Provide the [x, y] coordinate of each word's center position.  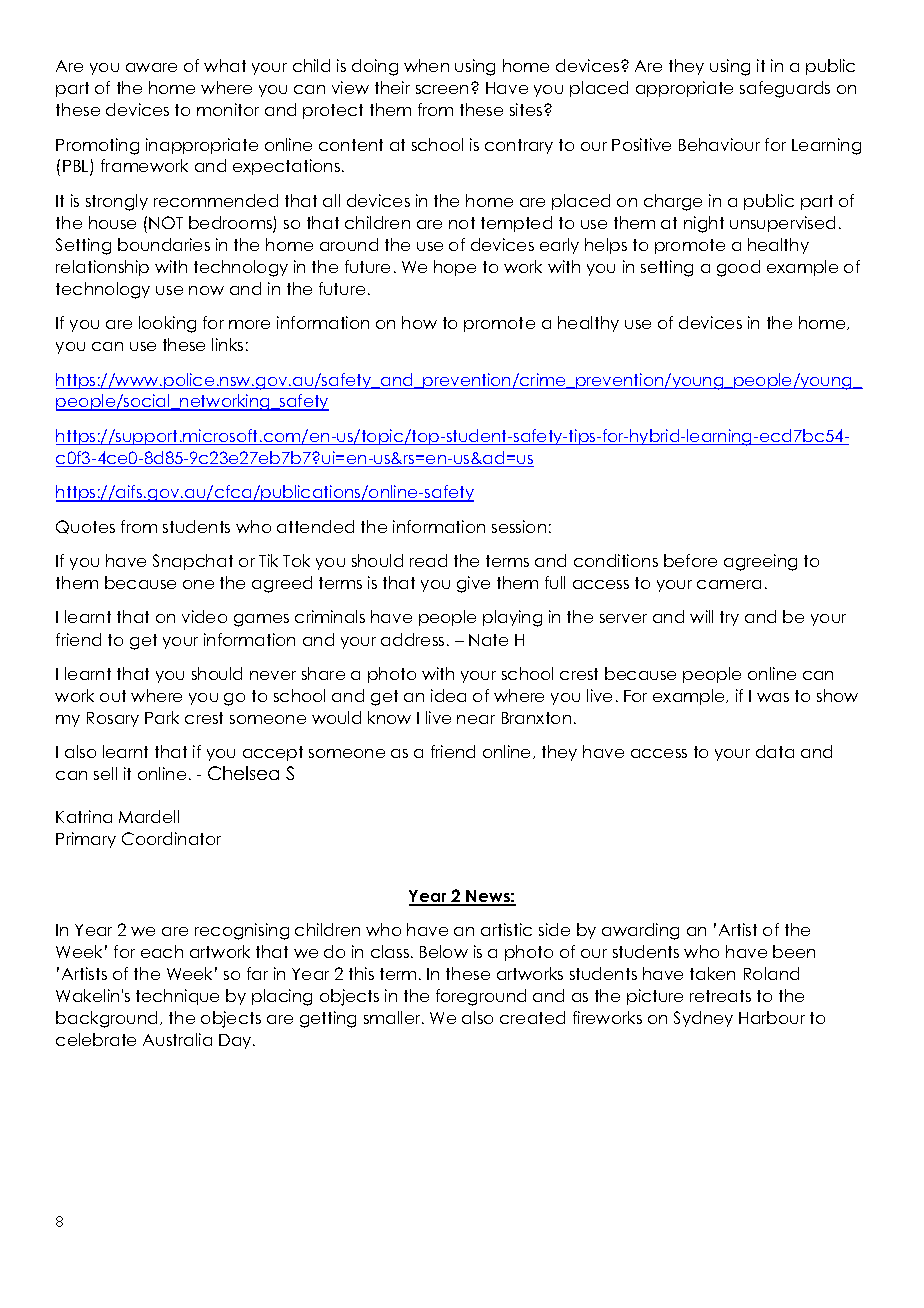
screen [444, 89]
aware [151, 67]
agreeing [760, 562]
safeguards [785, 89]
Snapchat [193, 562]
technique [177, 997]
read [428, 560]
